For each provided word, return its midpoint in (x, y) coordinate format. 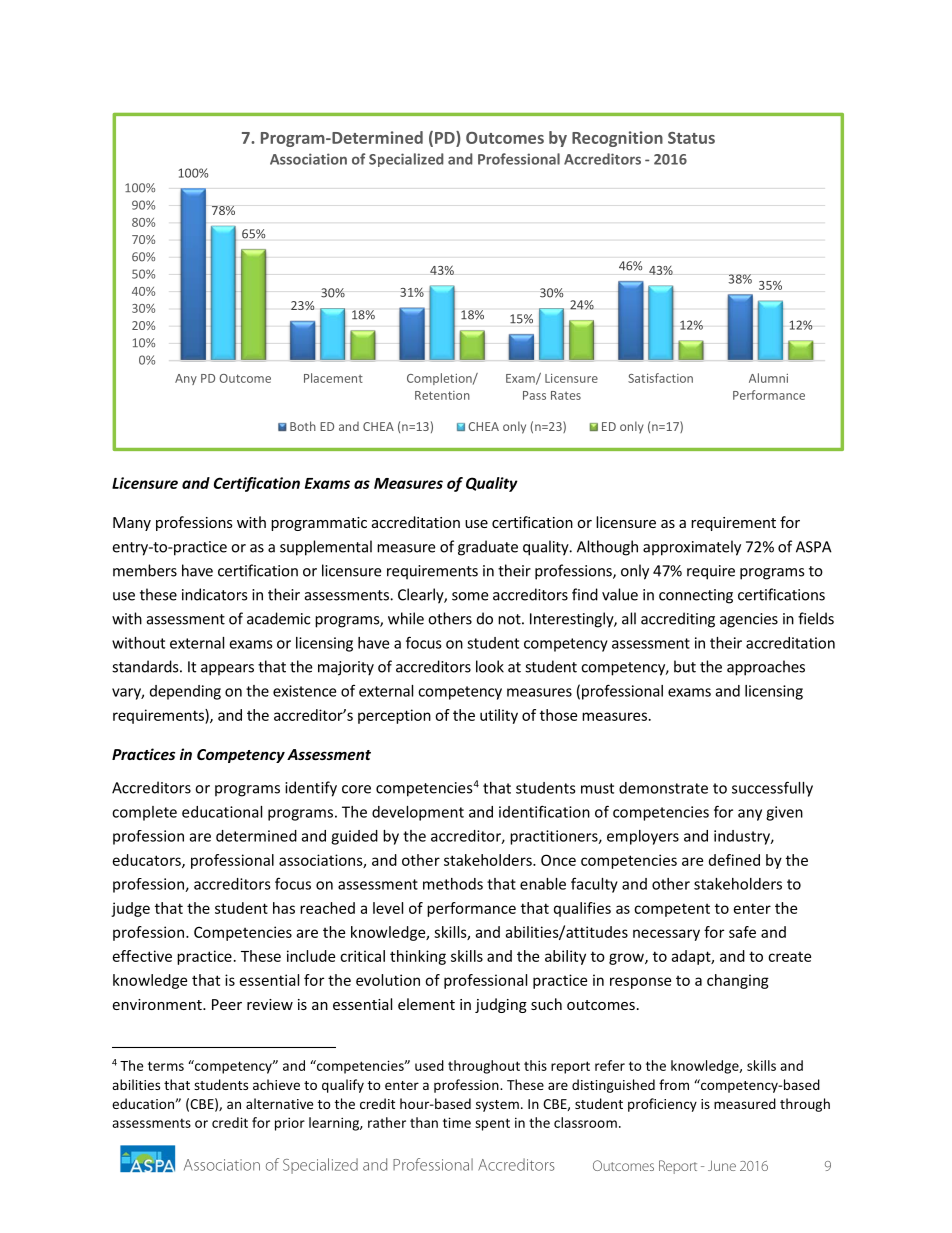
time (457, 1122)
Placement (333, 378)
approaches (766, 668)
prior (290, 1124)
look (490, 666)
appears (227, 670)
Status (691, 138)
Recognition (617, 139)
